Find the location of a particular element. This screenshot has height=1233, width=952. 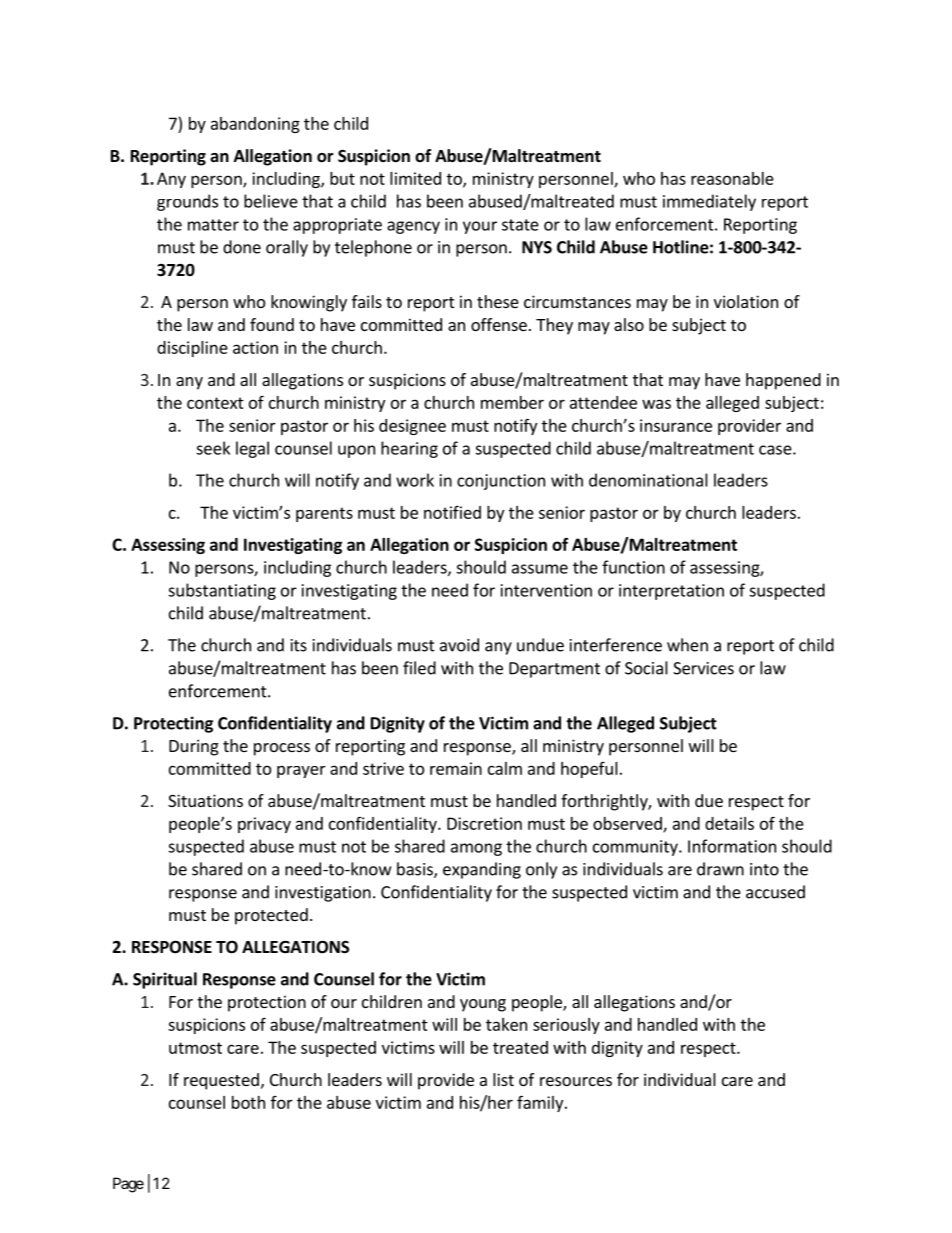

list is located at coordinates (503, 1079).
